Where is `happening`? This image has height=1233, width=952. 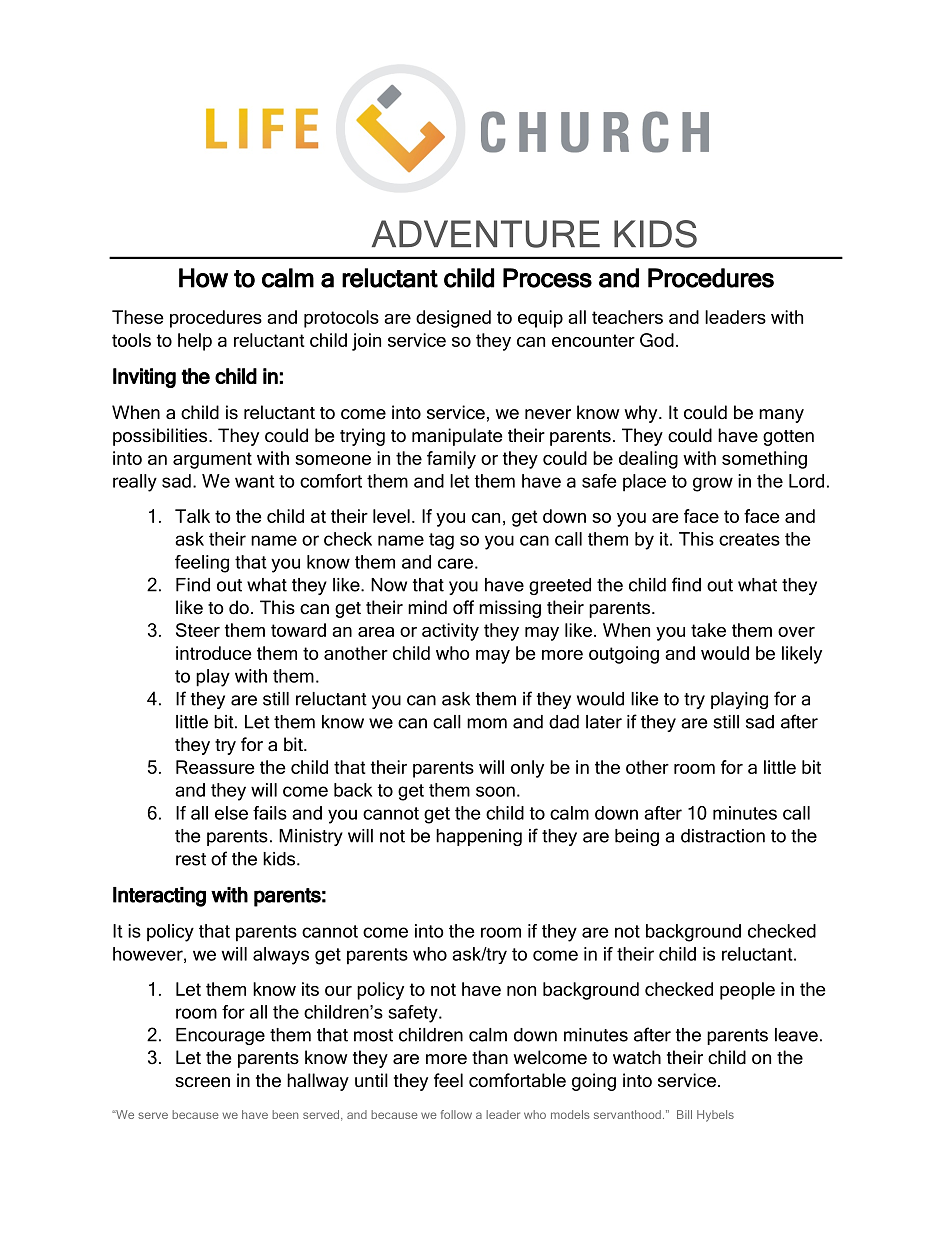
happening is located at coordinates (479, 837).
